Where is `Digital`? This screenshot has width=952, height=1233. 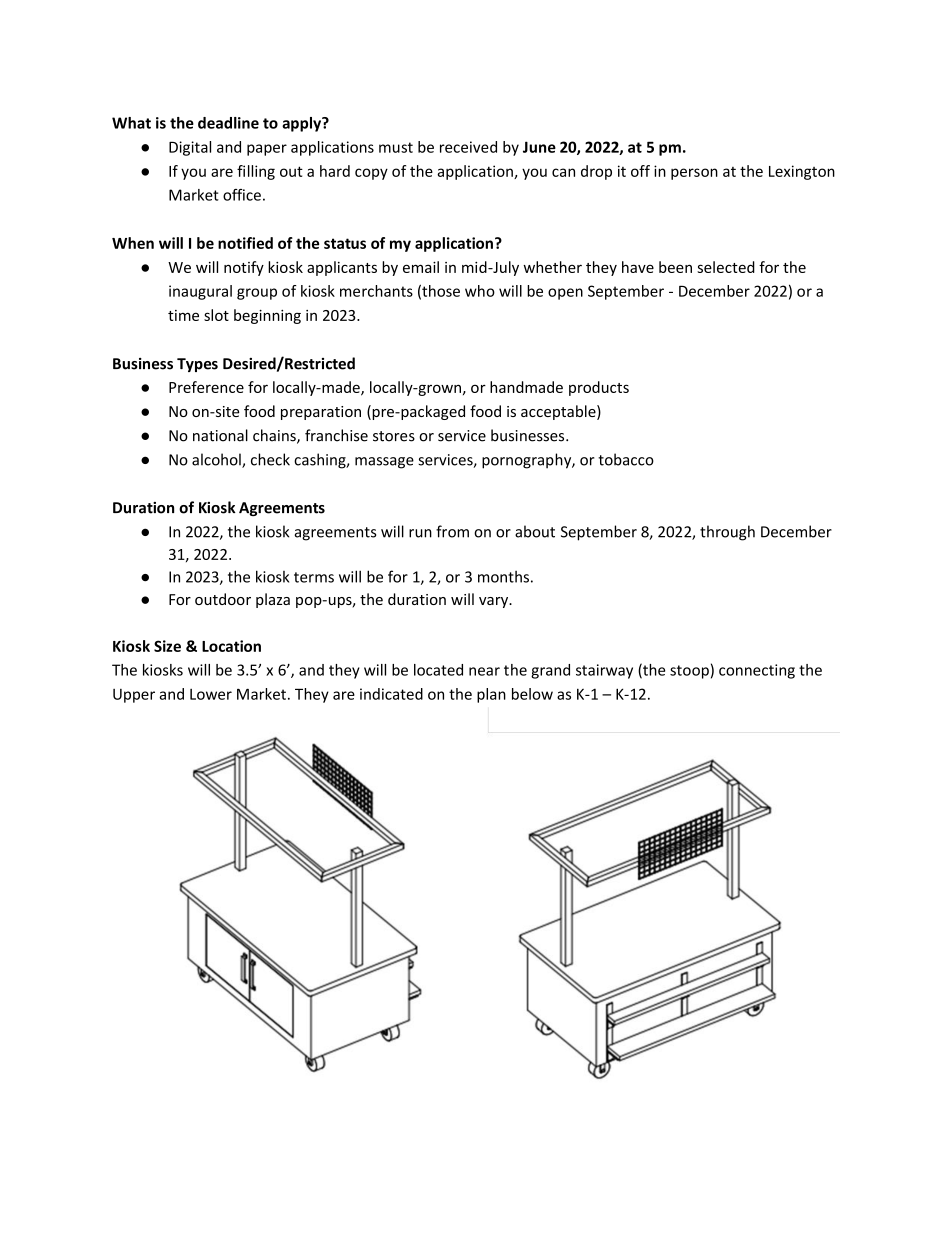
Digital is located at coordinates (190, 148).
